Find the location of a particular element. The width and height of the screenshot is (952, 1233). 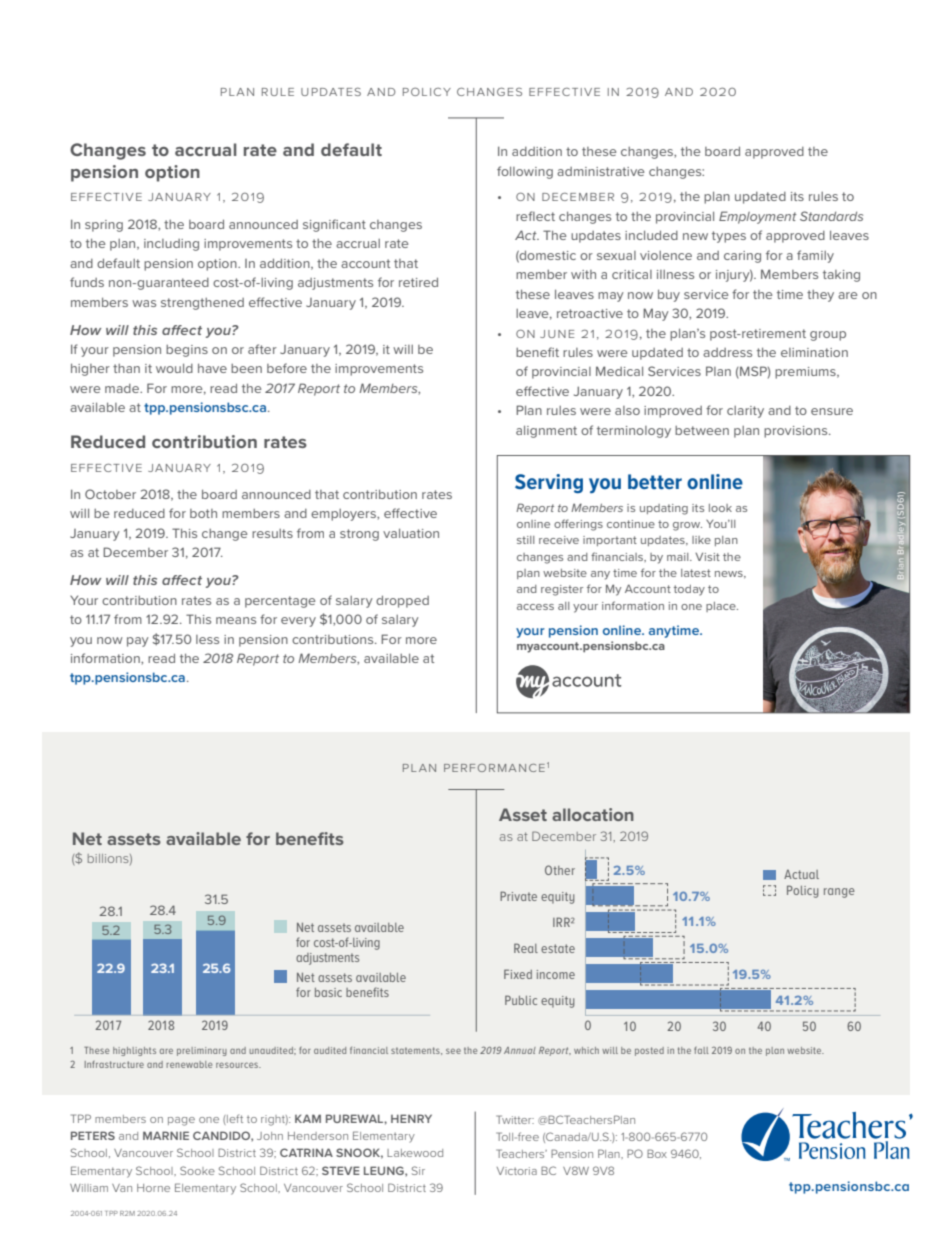

reflect is located at coordinates (535, 216).
